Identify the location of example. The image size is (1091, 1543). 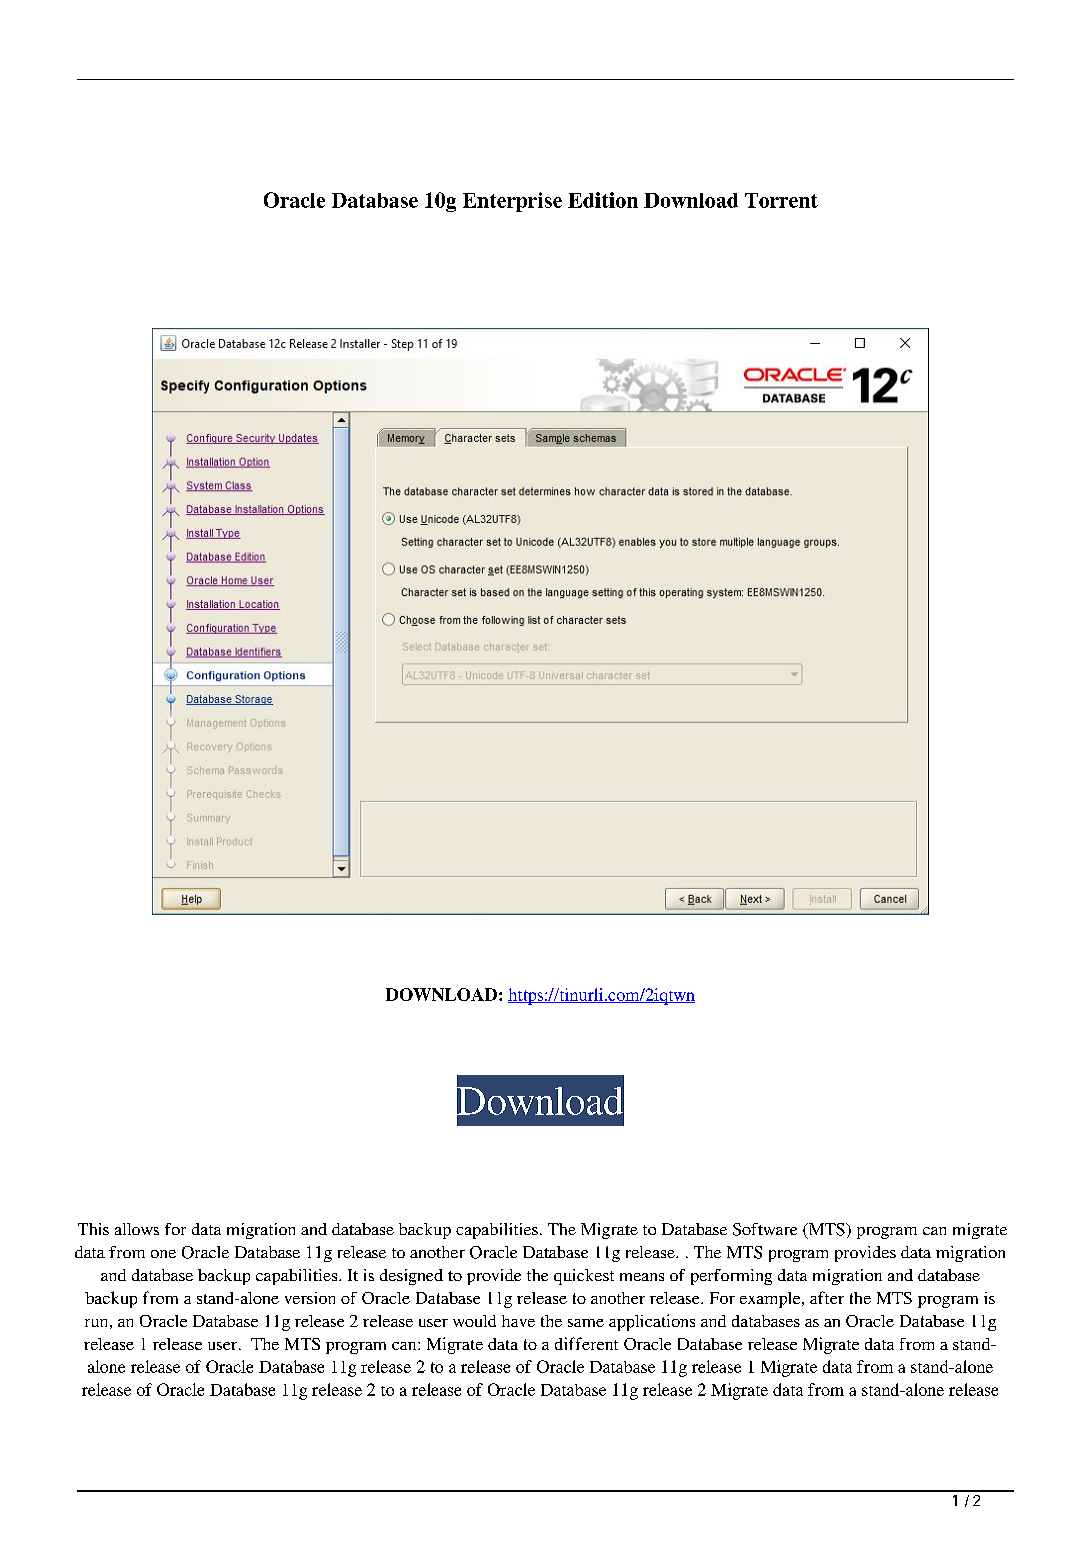
(771, 1300).
